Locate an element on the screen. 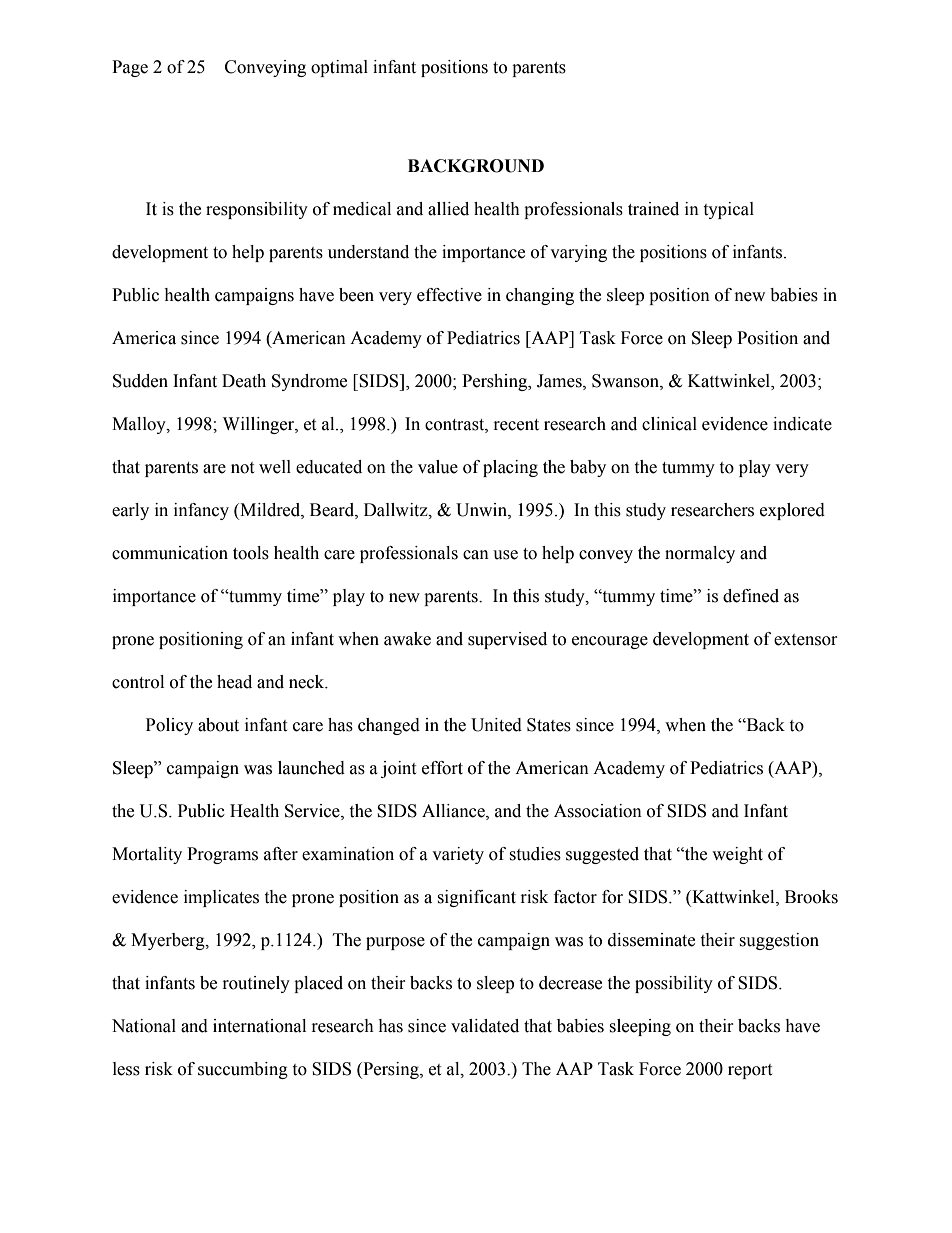 The height and width of the screenshot is (1233, 952). Death is located at coordinates (244, 381).
